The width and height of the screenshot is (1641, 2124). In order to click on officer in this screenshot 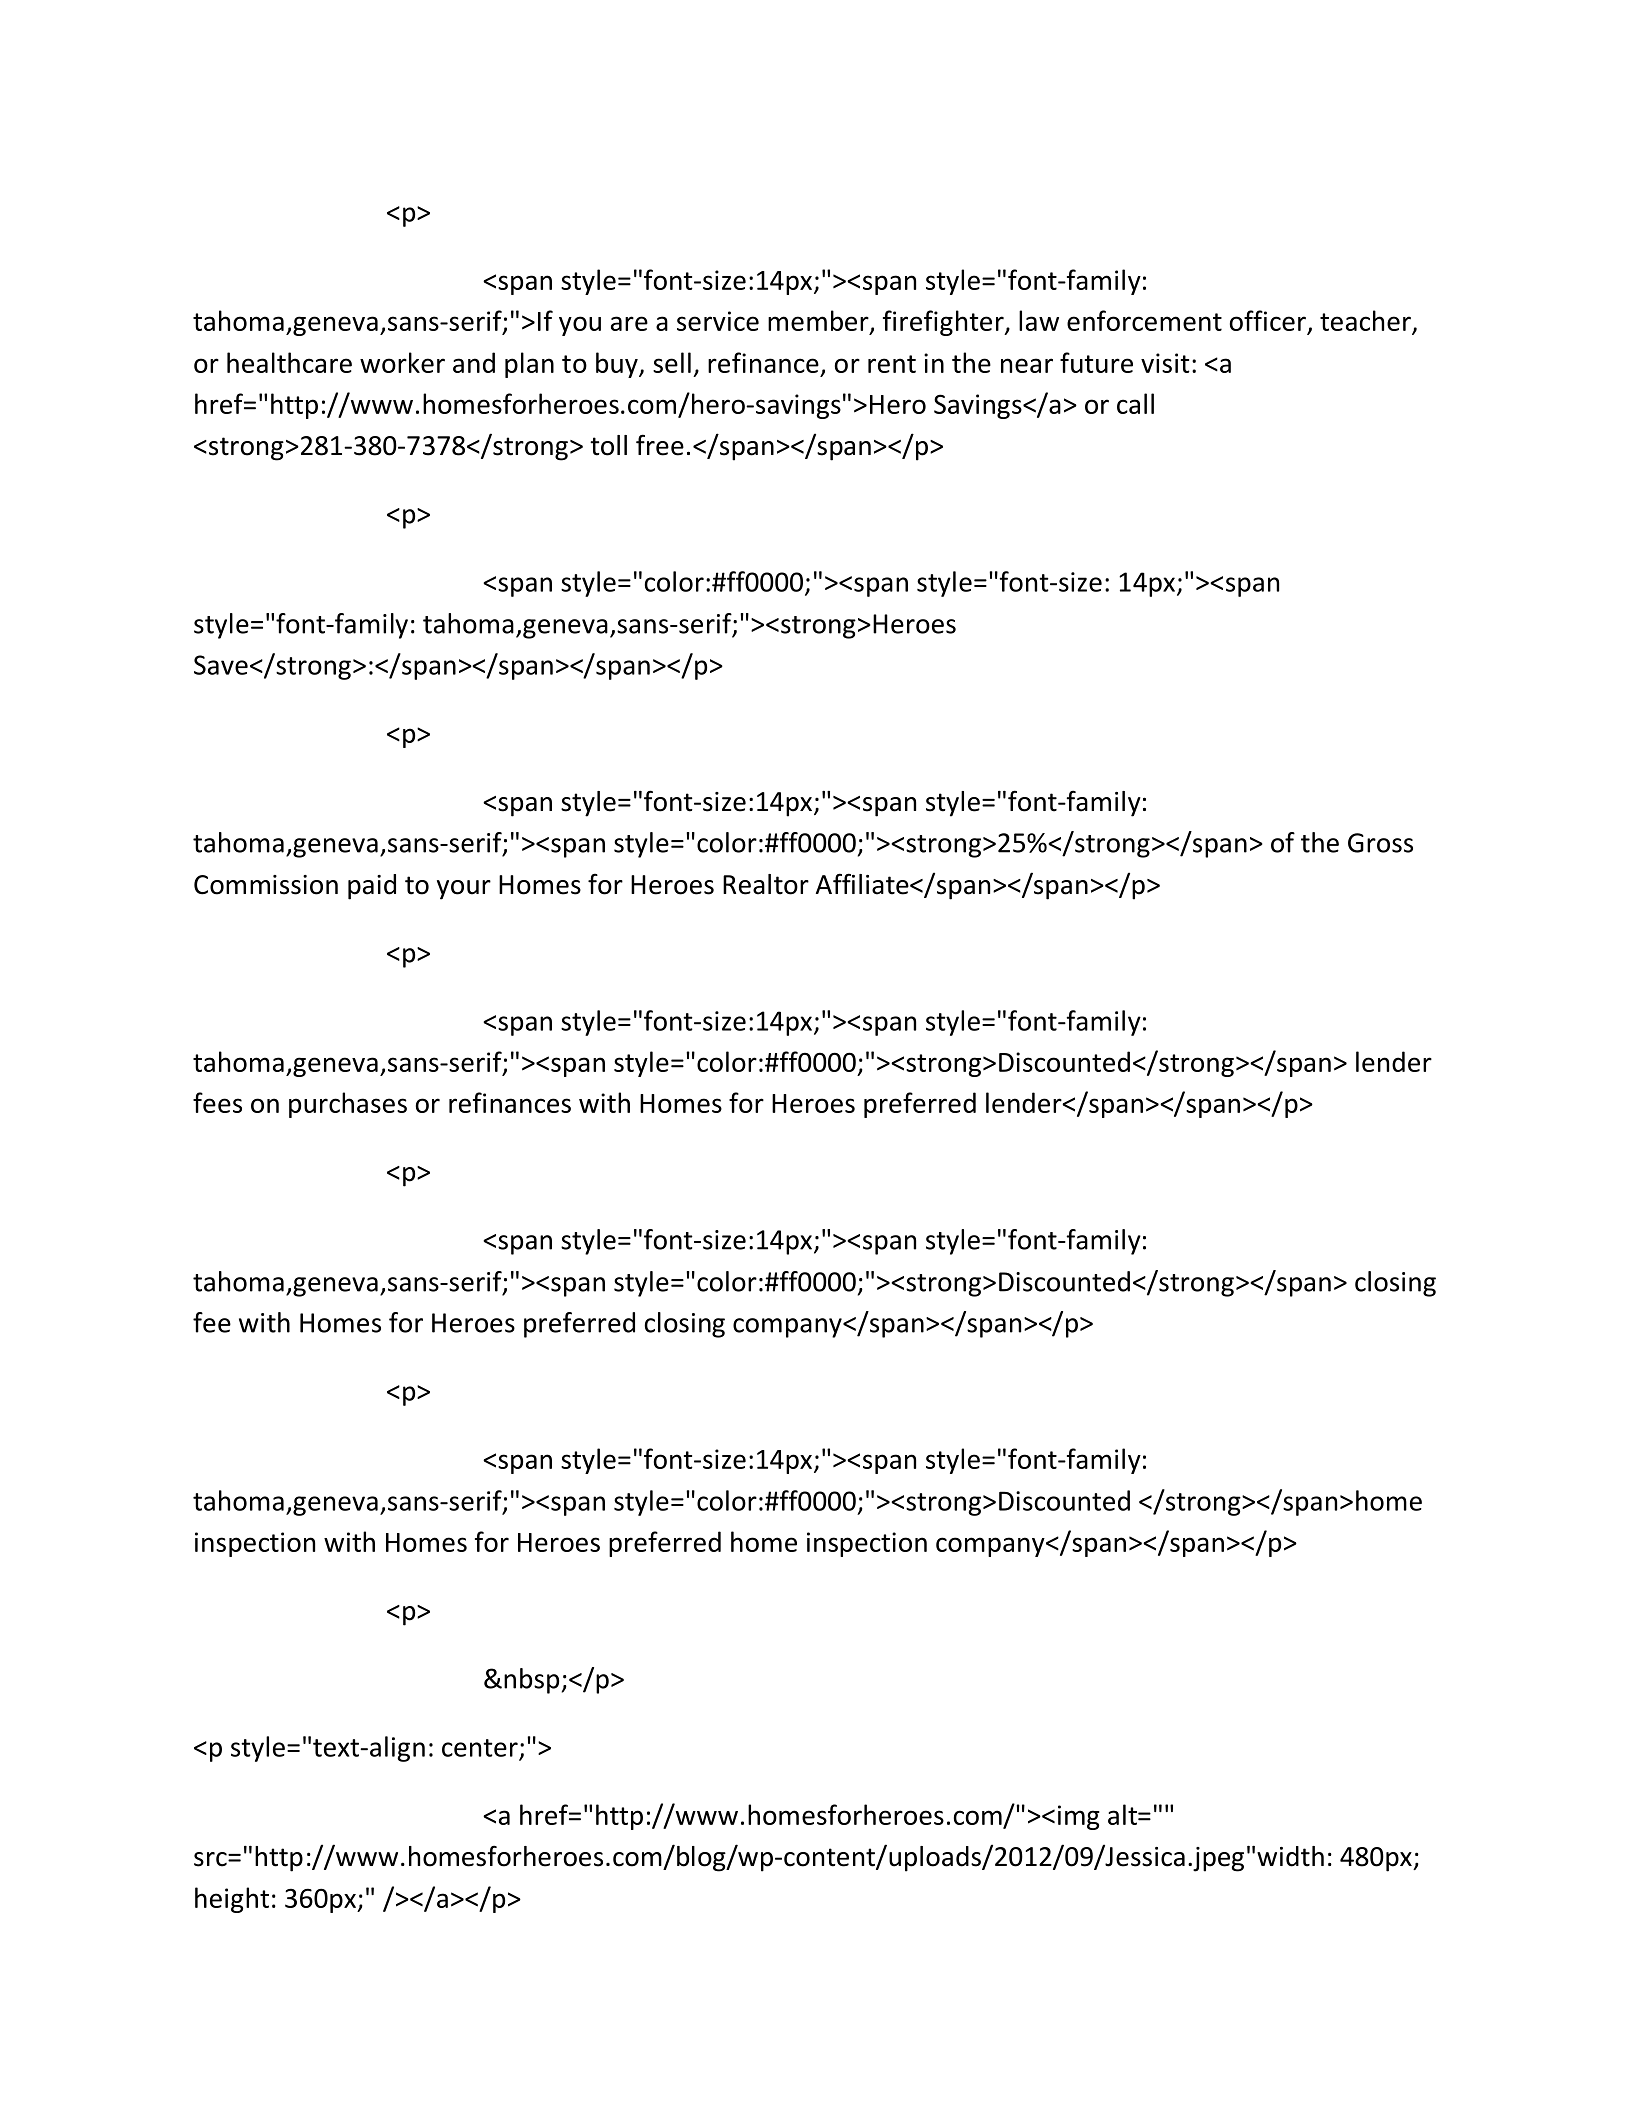, I will do `click(1269, 322)`.
